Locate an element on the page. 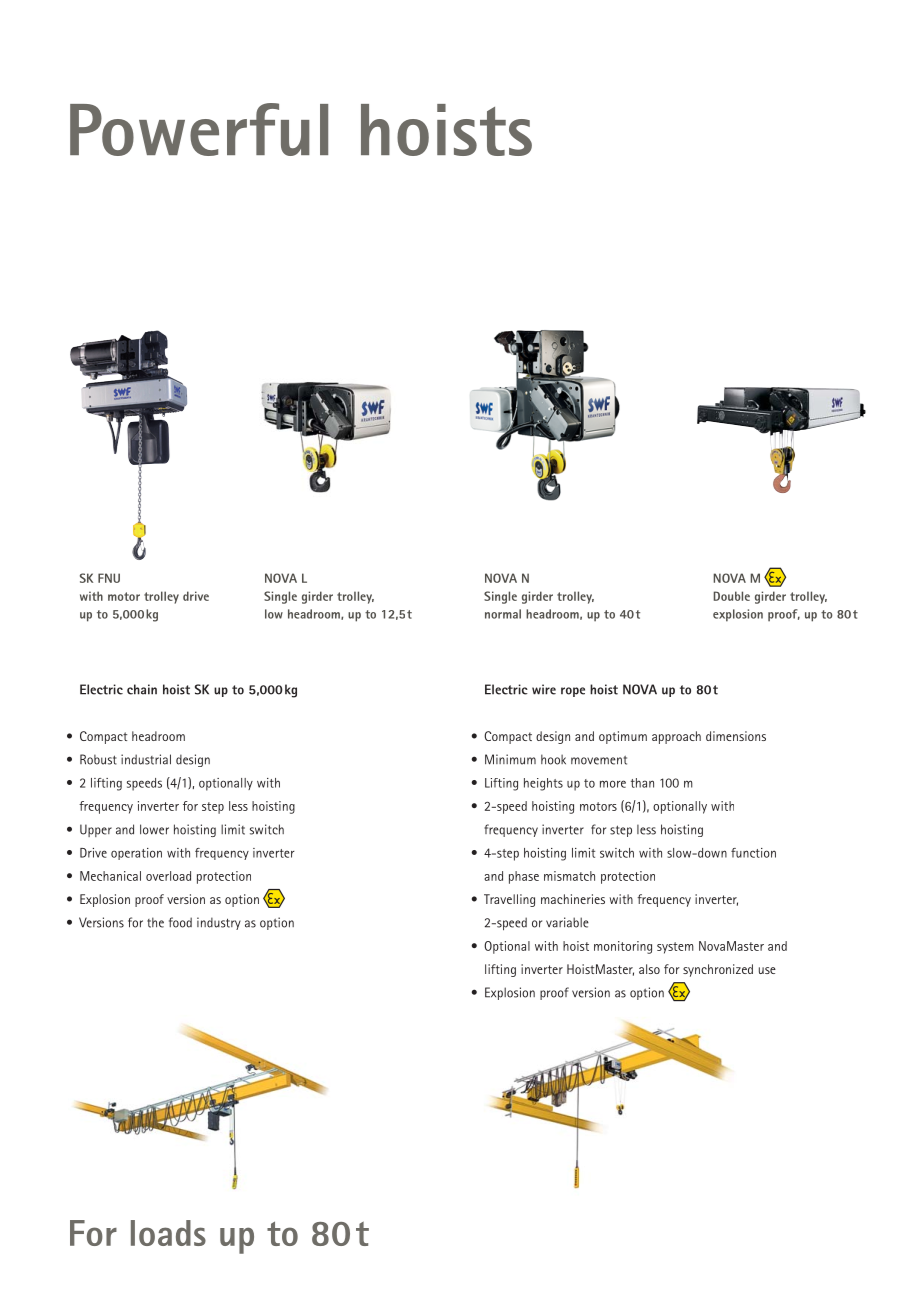  wire is located at coordinates (544, 689).
